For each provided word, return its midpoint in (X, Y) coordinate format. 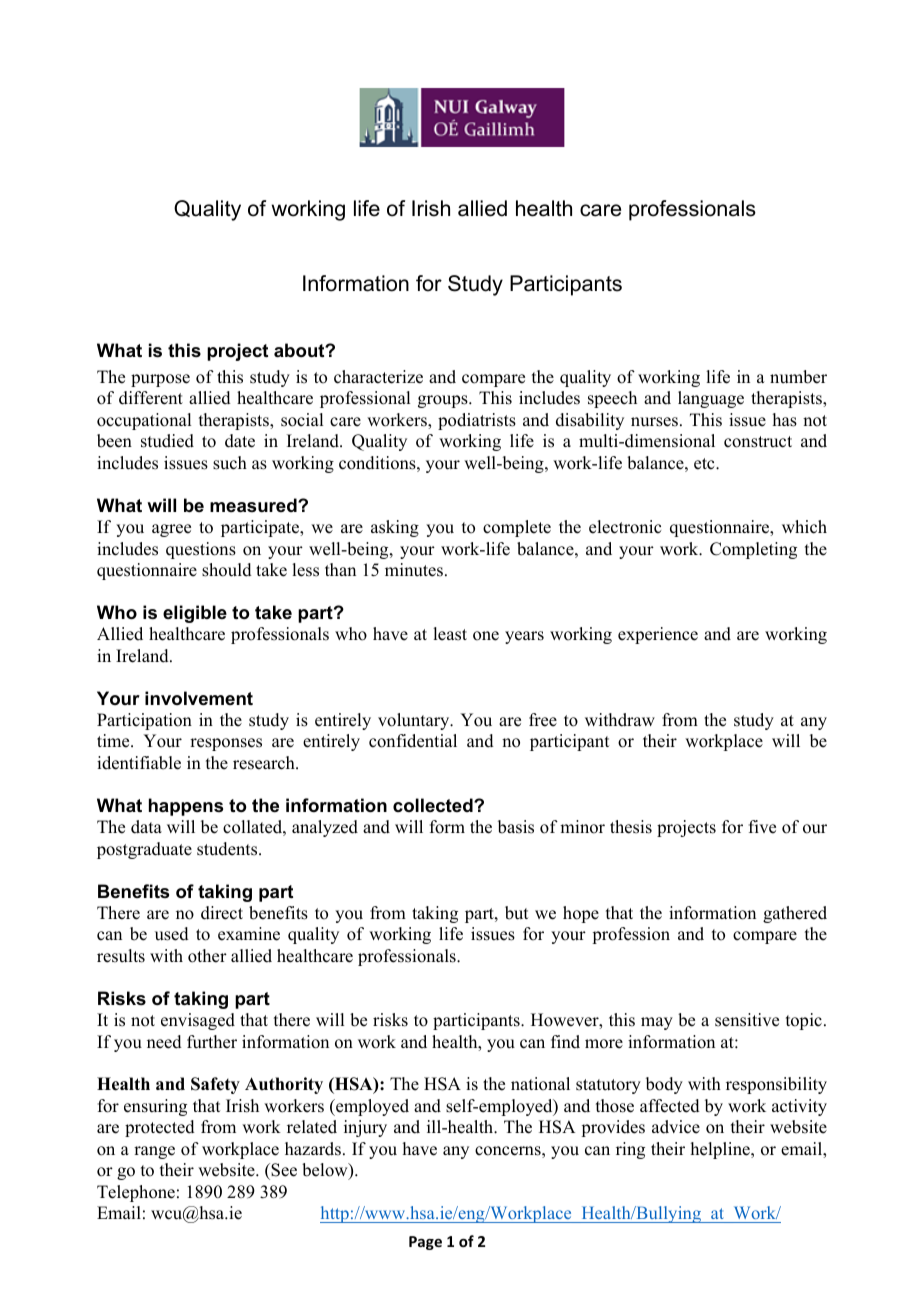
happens (186, 807)
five (762, 827)
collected (434, 805)
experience (658, 635)
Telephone (136, 1193)
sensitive (747, 1020)
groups (444, 401)
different (151, 398)
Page (425, 1243)
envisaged (198, 1021)
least (450, 634)
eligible (195, 614)
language (711, 399)
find (565, 1042)
